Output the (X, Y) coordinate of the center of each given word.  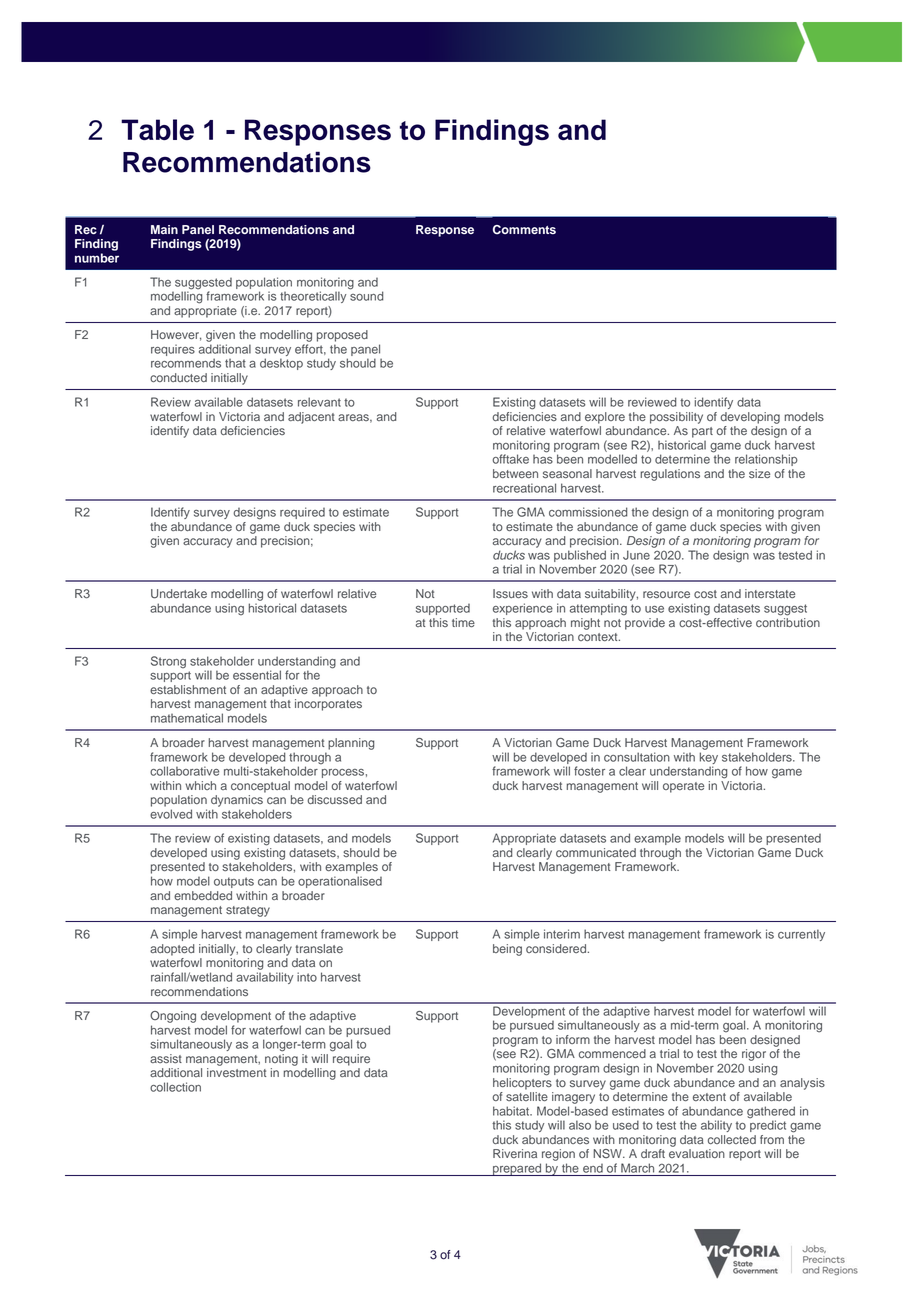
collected (732, 1139)
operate (683, 787)
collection (175, 1087)
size (759, 473)
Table (157, 129)
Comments (524, 230)
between (515, 473)
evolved (171, 814)
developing (750, 418)
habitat (512, 1111)
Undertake (179, 594)
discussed (334, 799)
